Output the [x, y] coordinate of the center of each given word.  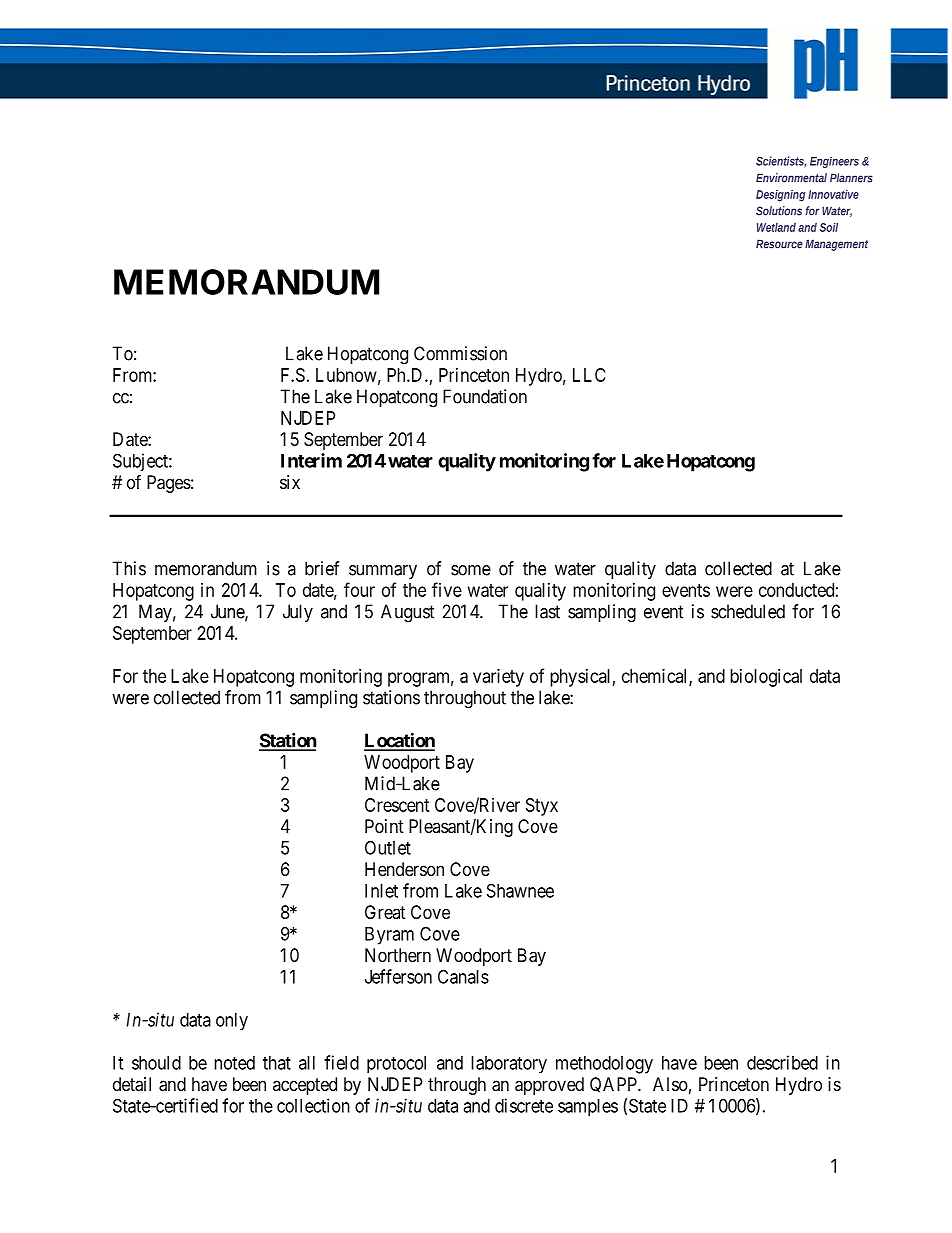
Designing [780, 196]
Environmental [791, 178]
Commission [460, 353]
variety [498, 678]
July [298, 613]
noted [234, 1063]
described [782, 1062]
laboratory [509, 1064]
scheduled [748, 611]
